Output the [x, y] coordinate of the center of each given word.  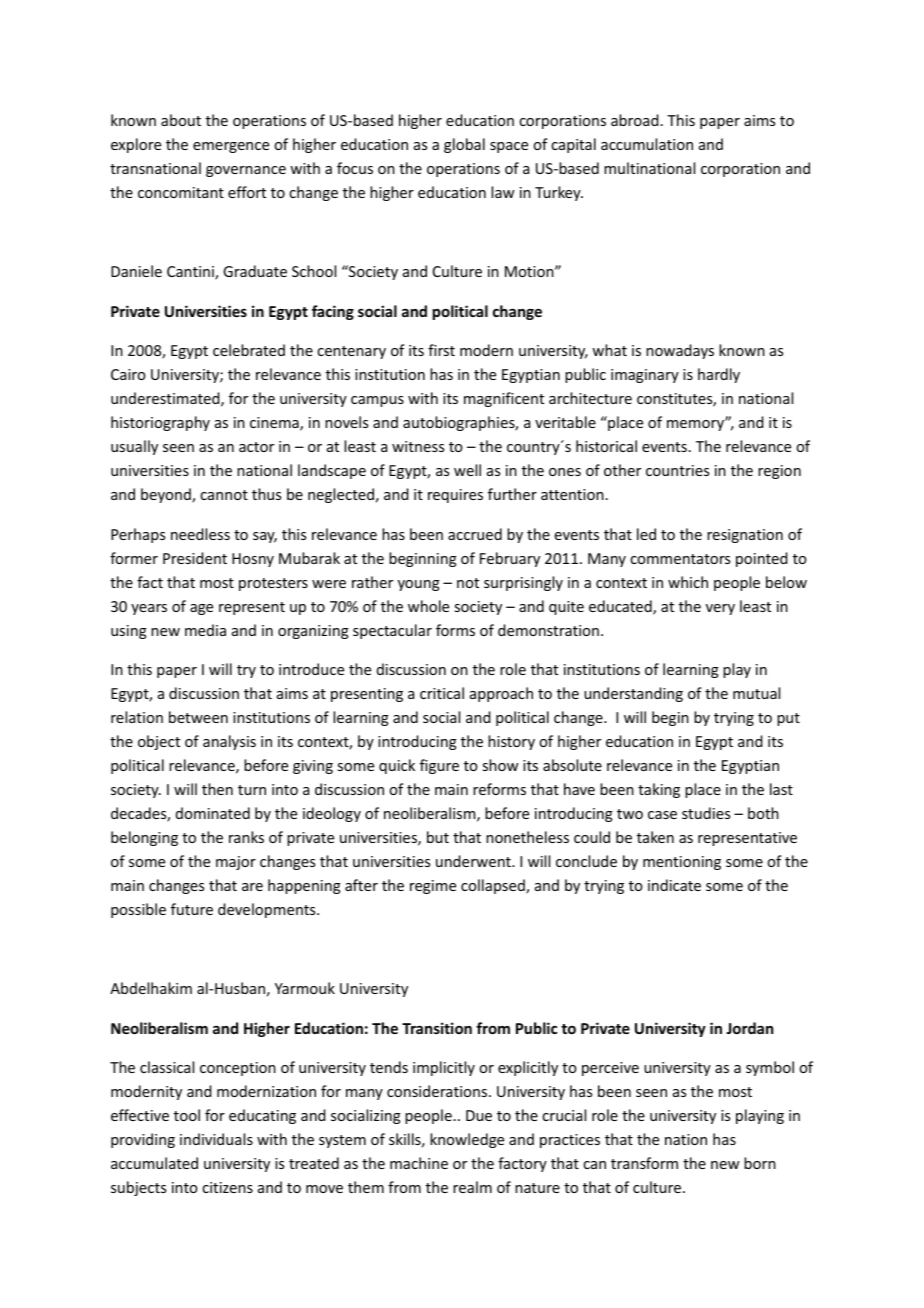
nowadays [680, 351]
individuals [216, 1139]
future [192, 909]
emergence [231, 147]
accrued [475, 534]
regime [433, 887]
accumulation [647, 144]
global [464, 145]
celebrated [249, 350]
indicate [674, 885]
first [441, 350]
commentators [680, 559]
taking [659, 790]
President [195, 558]
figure [439, 766]
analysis [229, 742]
